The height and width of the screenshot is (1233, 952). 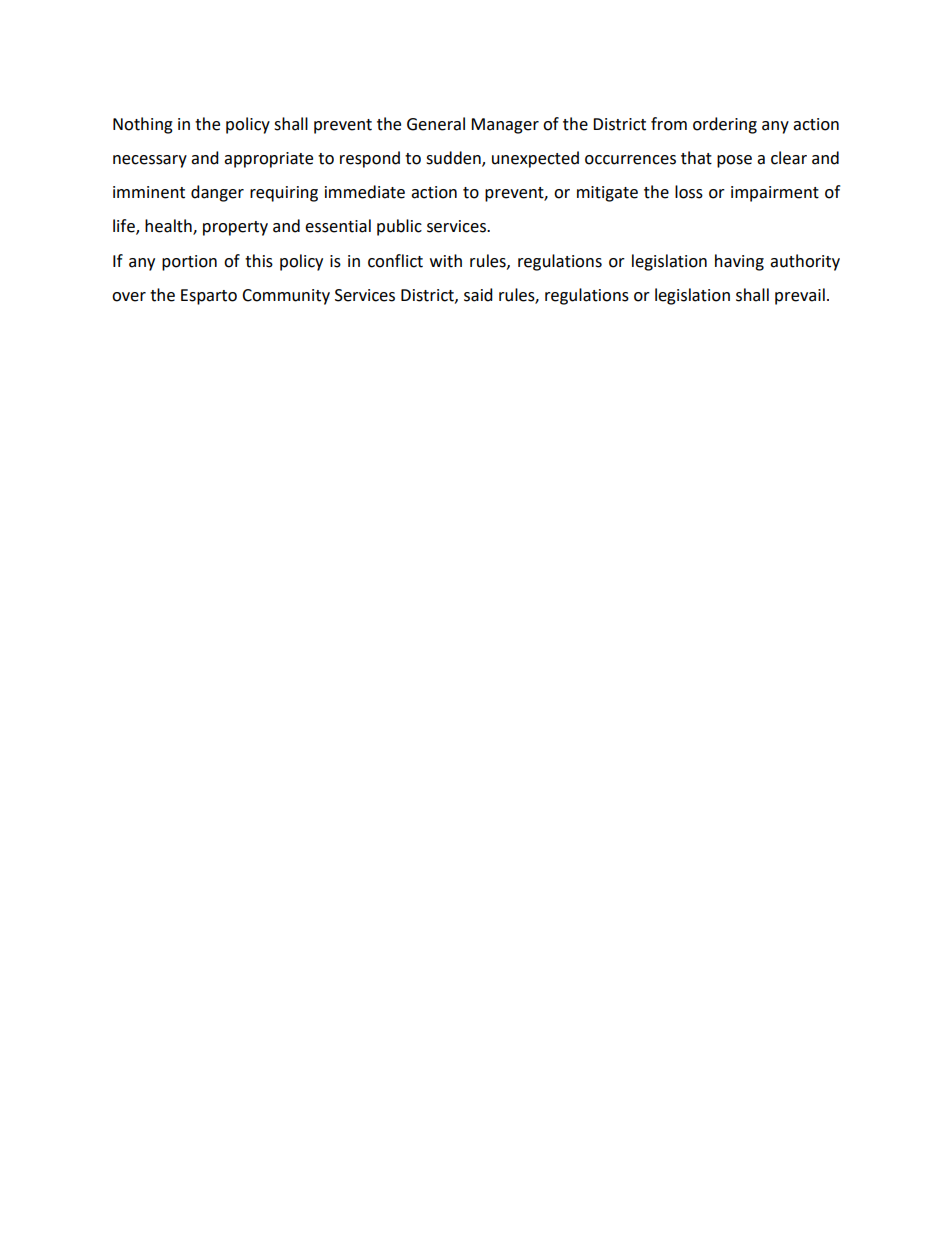 What do you see at coordinates (478, 295) in the screenshot?
I see `said` at bounding box center [478, 295].
